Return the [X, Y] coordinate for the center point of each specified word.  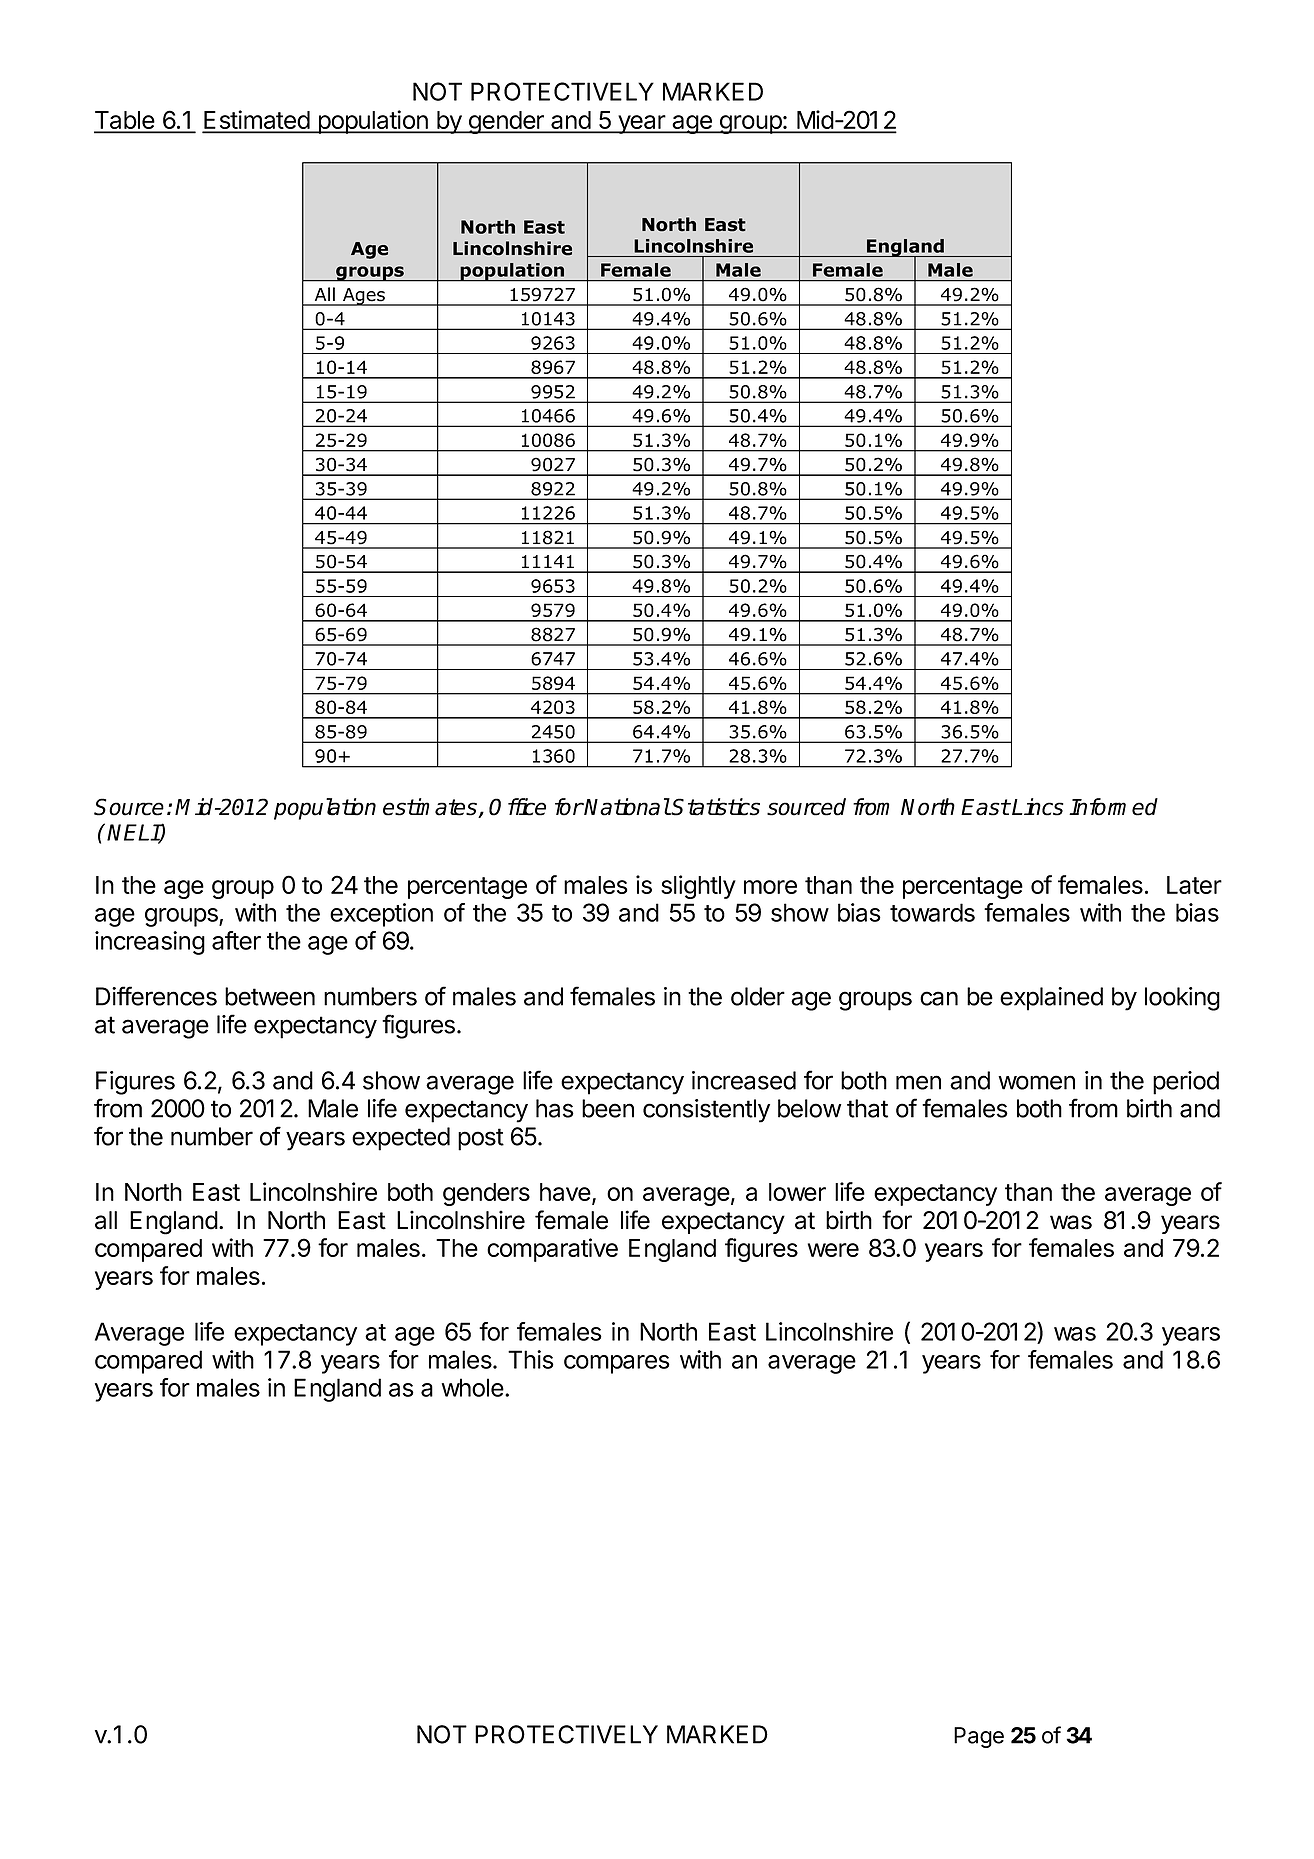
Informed [1113, 807]
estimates [431, 808]
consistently [706, 1111]
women [1036, 1082]
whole [472, 1387]
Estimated [257, 121]
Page [979, 1737]
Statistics [715, 807]
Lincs [1038, 807]
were [833, 1250]
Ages [364, 297]
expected [401, 1139]
